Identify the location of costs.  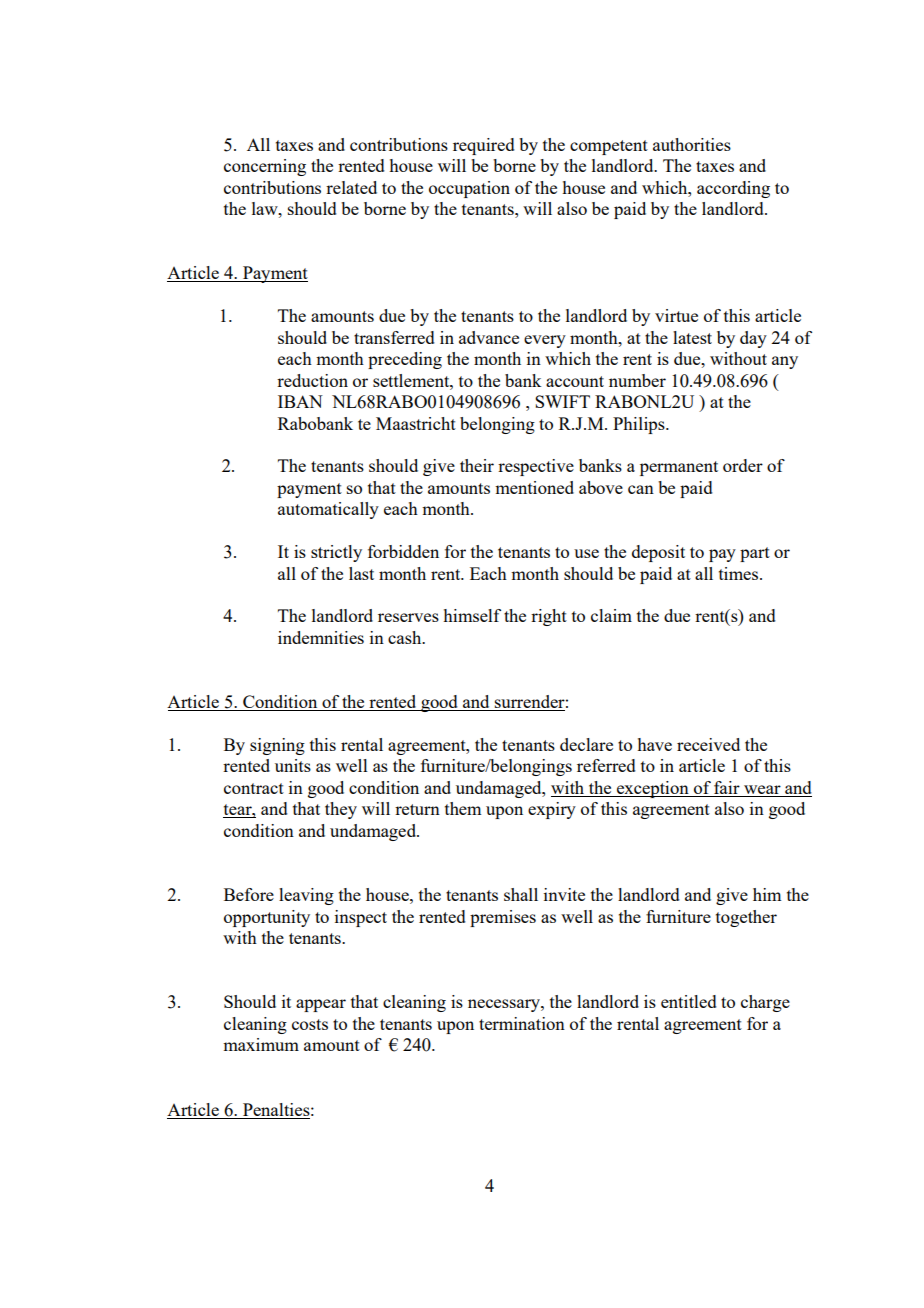
(310, 1024).
